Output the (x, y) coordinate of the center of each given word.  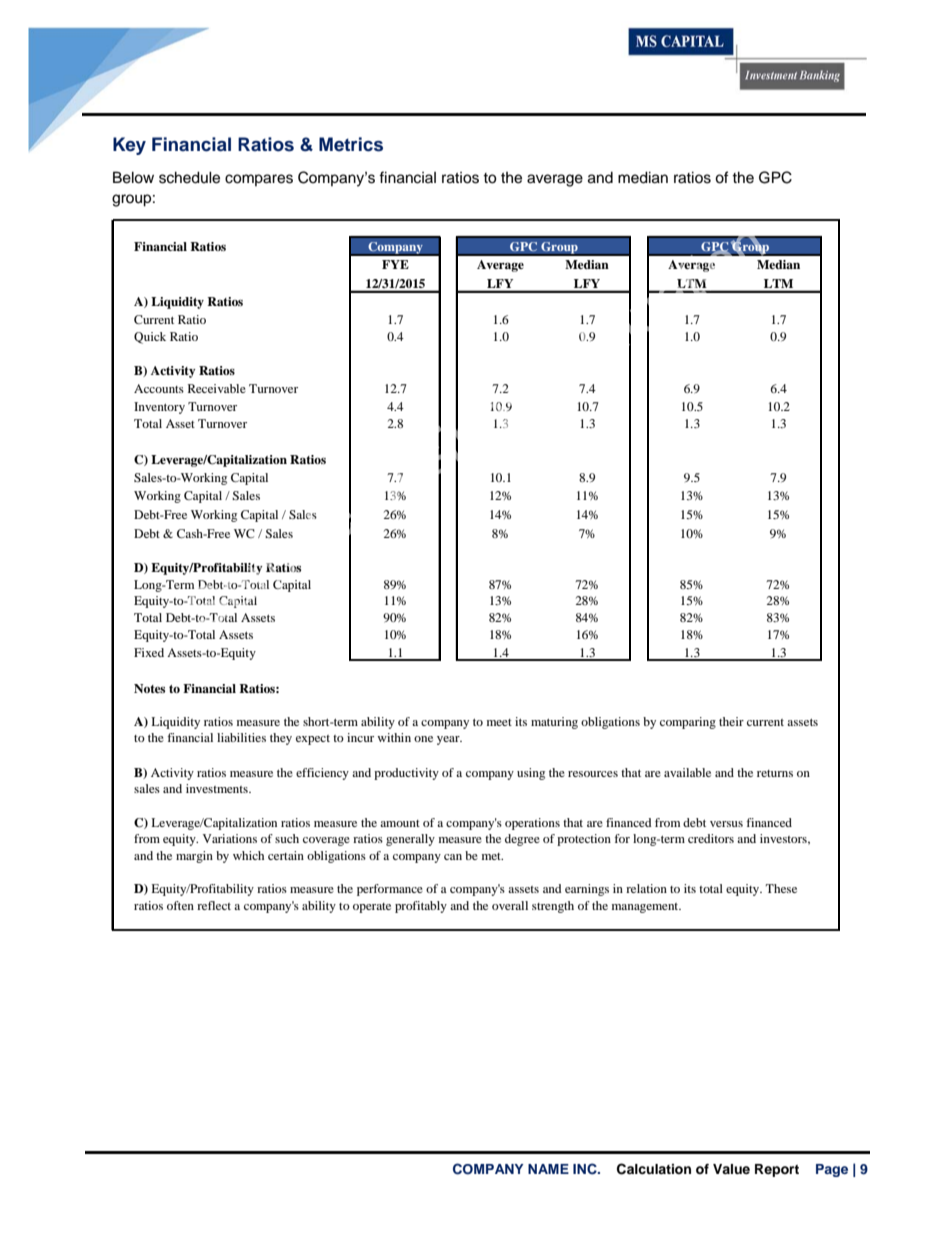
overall (510, 905)
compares (259, 180)
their (731, 721)
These (781, 888)
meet (499, 722)
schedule (189, 177)
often (180, 905)
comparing (688, 723)
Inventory (159, 408)
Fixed (149, 652)
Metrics (351, 144)
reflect (214, 905)
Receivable (217, 388)
